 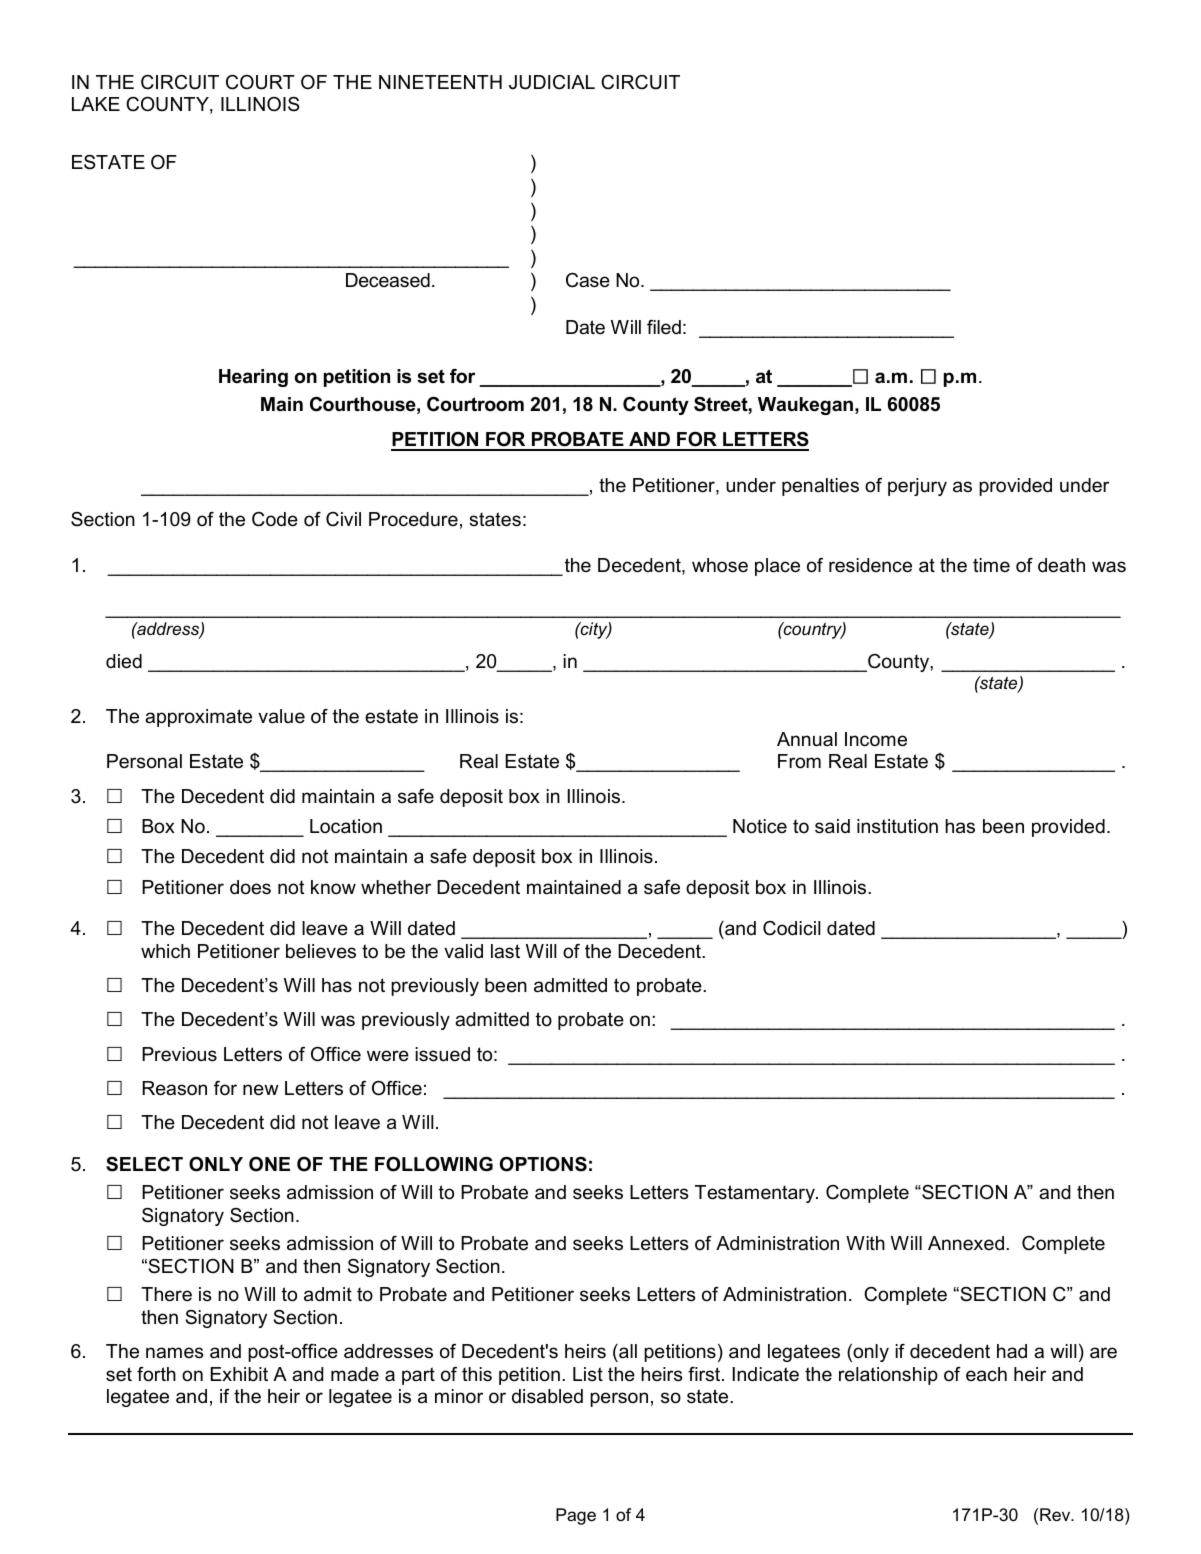 What do you see at coordinates (552, 82) in the screenshot?
I see `JUDICIAL` at bounding box center [552, 82].
